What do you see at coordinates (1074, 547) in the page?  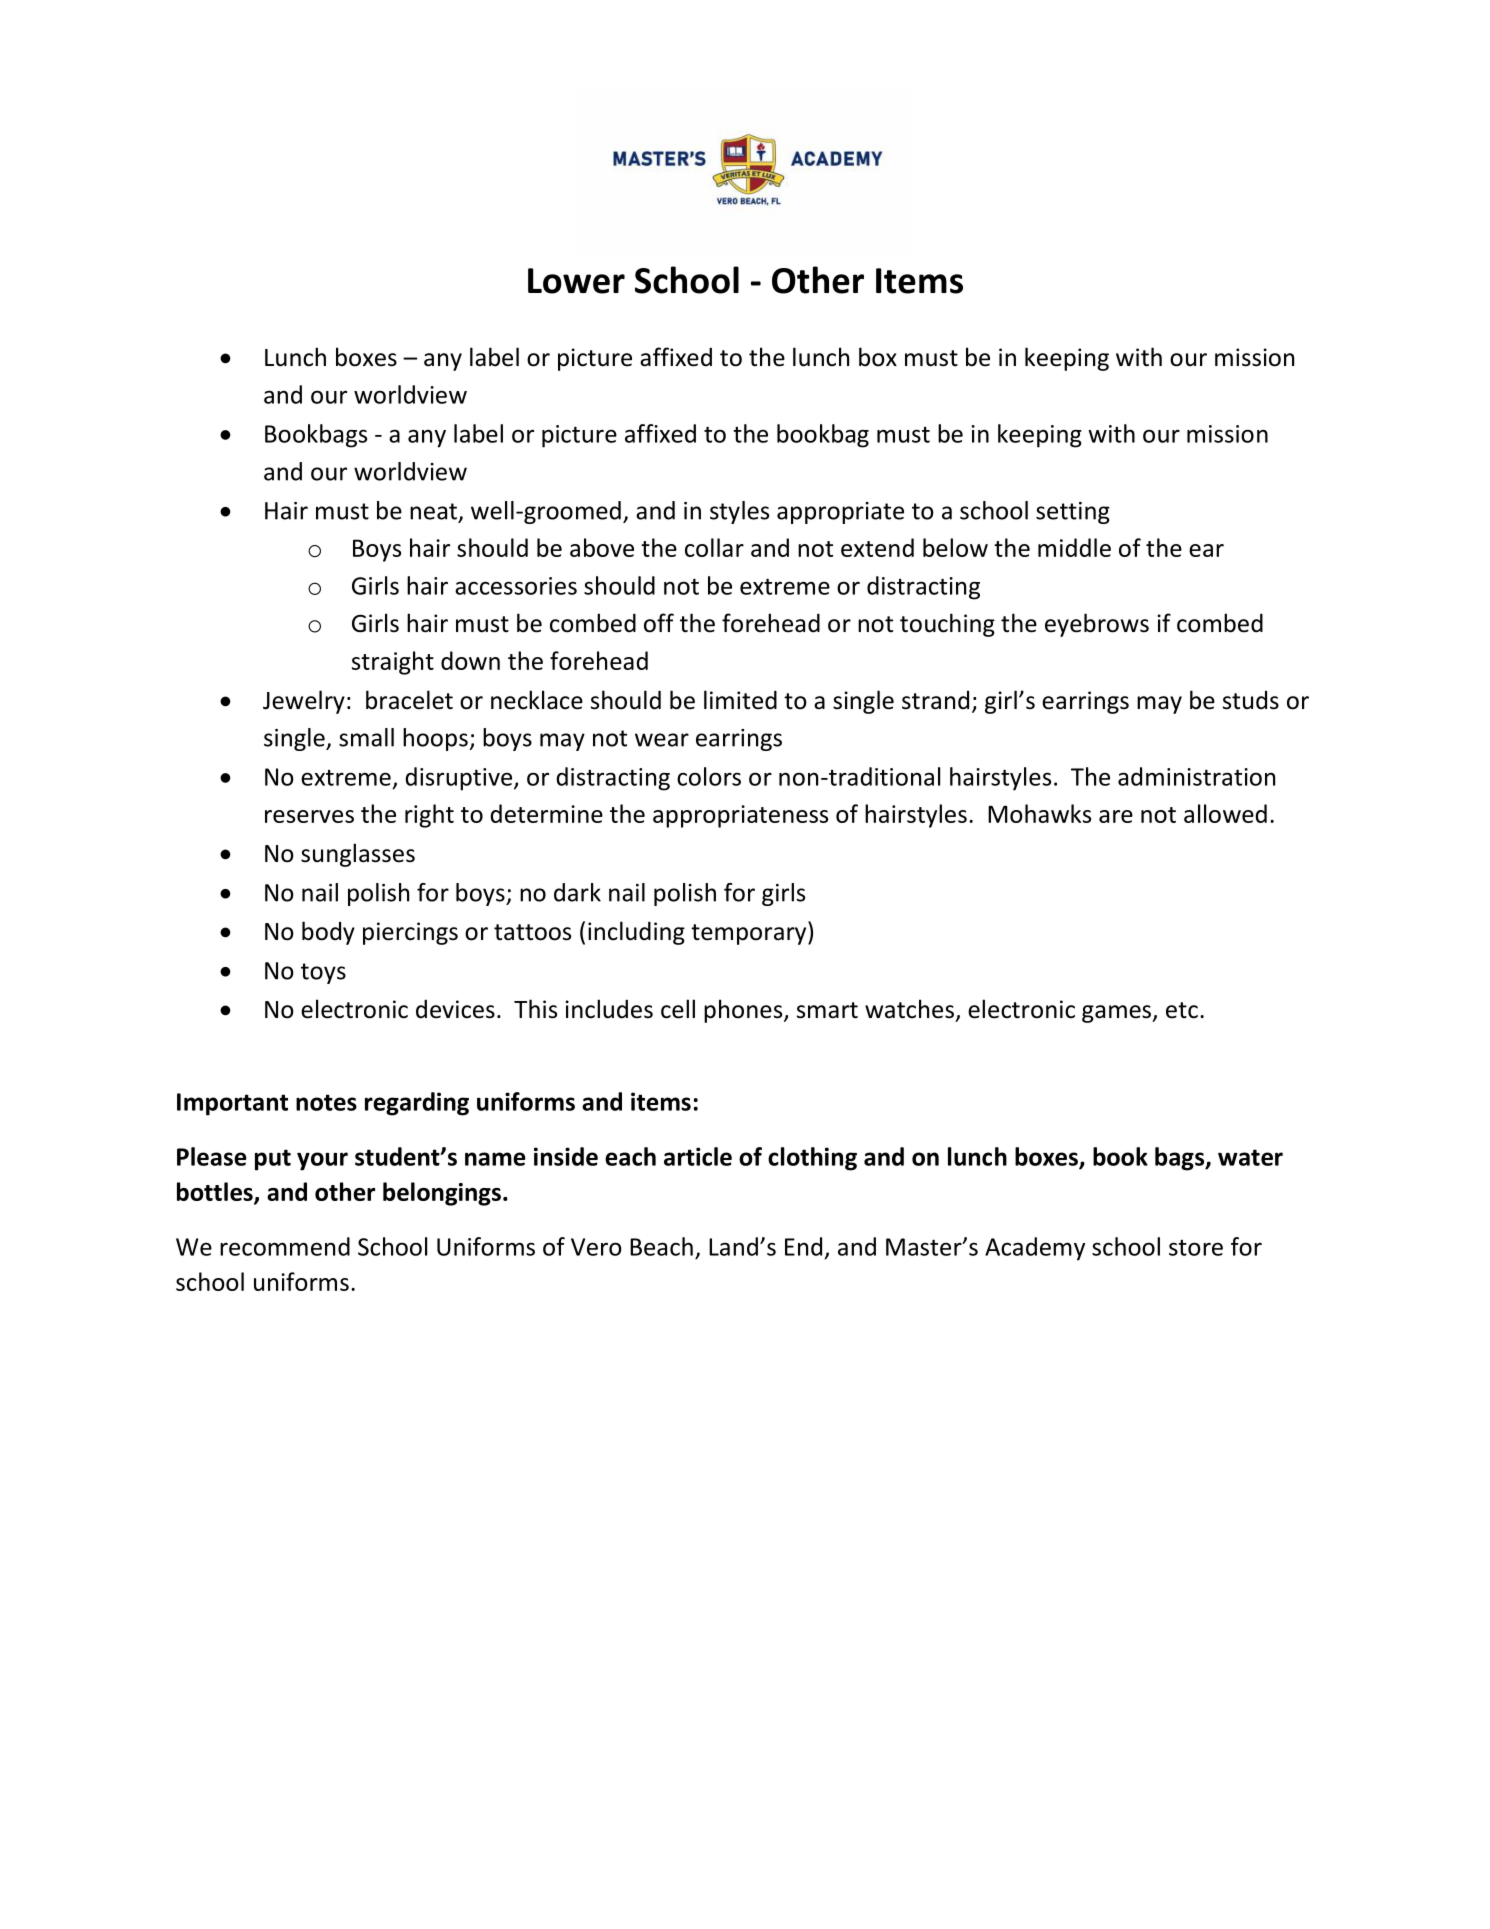 I see `middle` at bounding box center [1074, 547].
